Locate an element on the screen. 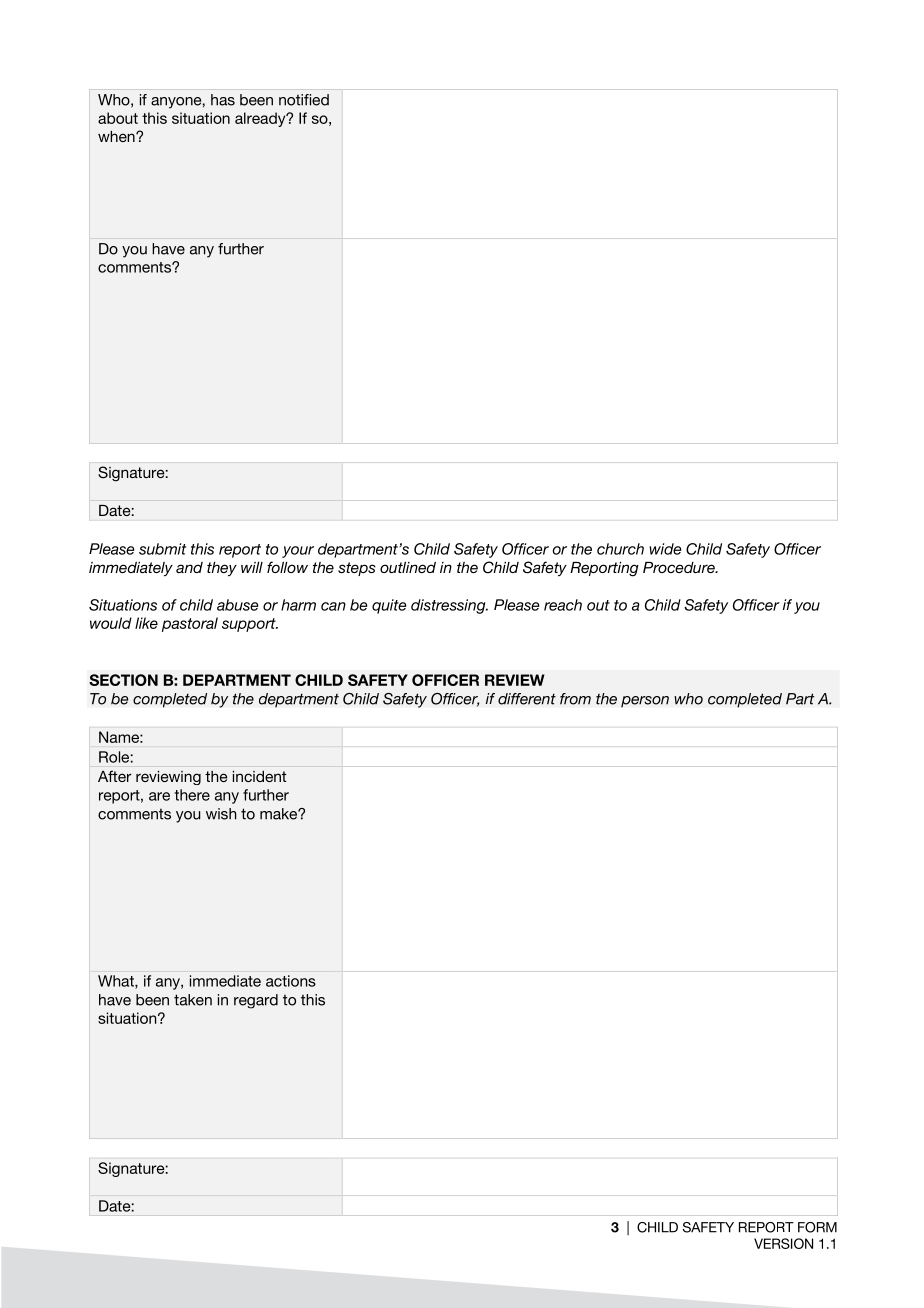  different is located at coordinates (527, 699).
